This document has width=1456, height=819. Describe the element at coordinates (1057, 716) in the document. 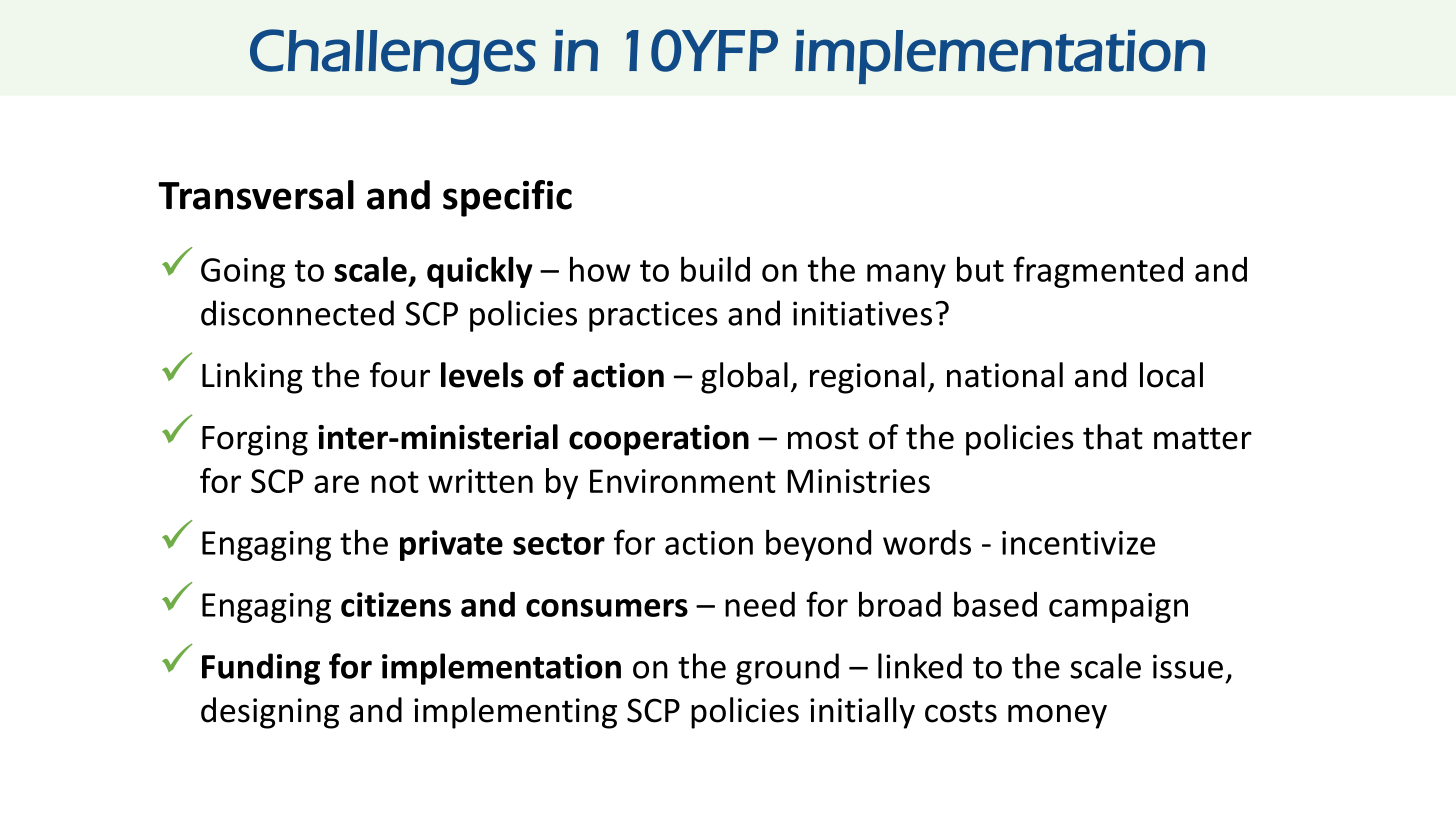

I see `money` at that location.
